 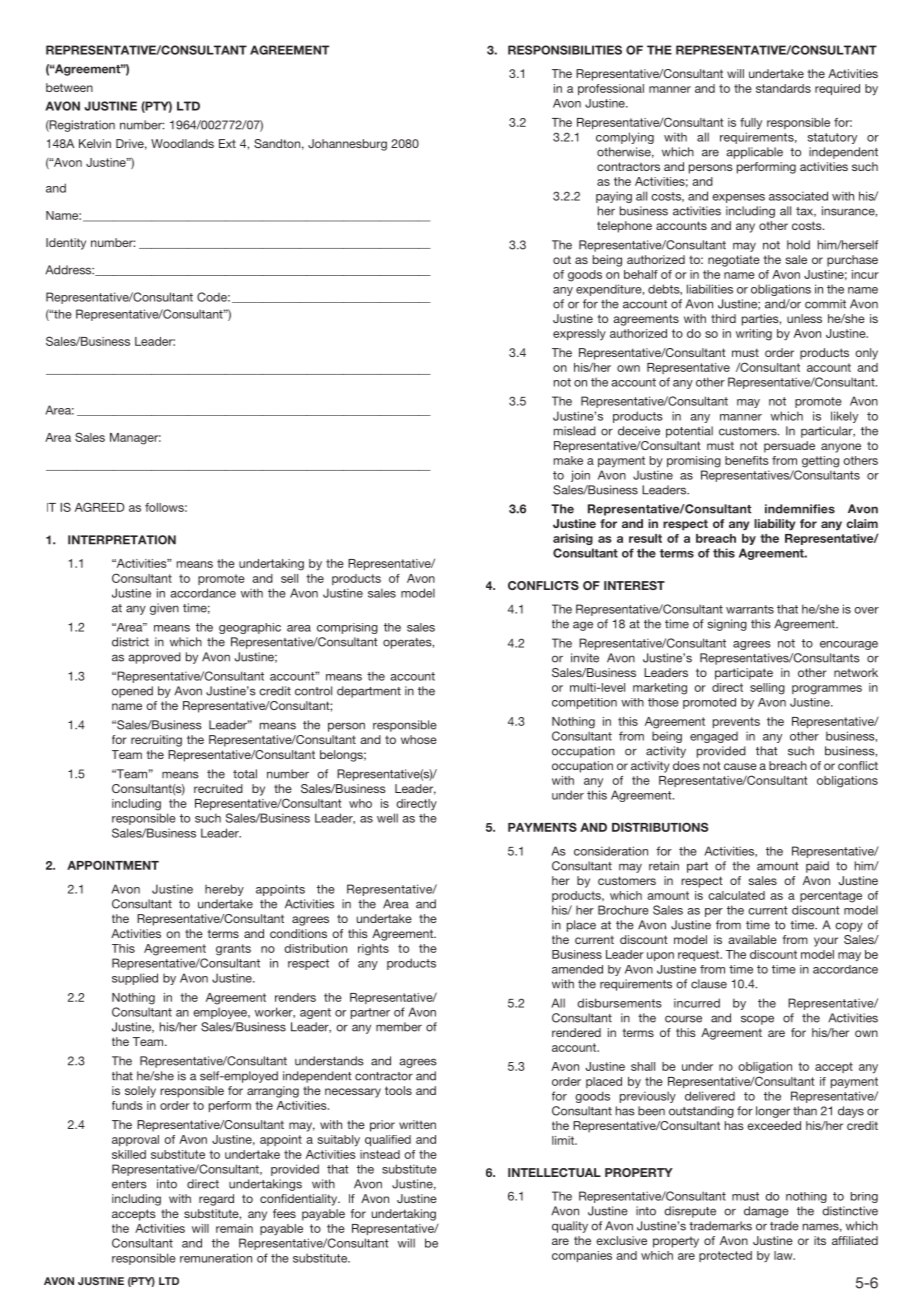 I want to click on expressly, so click(x=579, y=334).
